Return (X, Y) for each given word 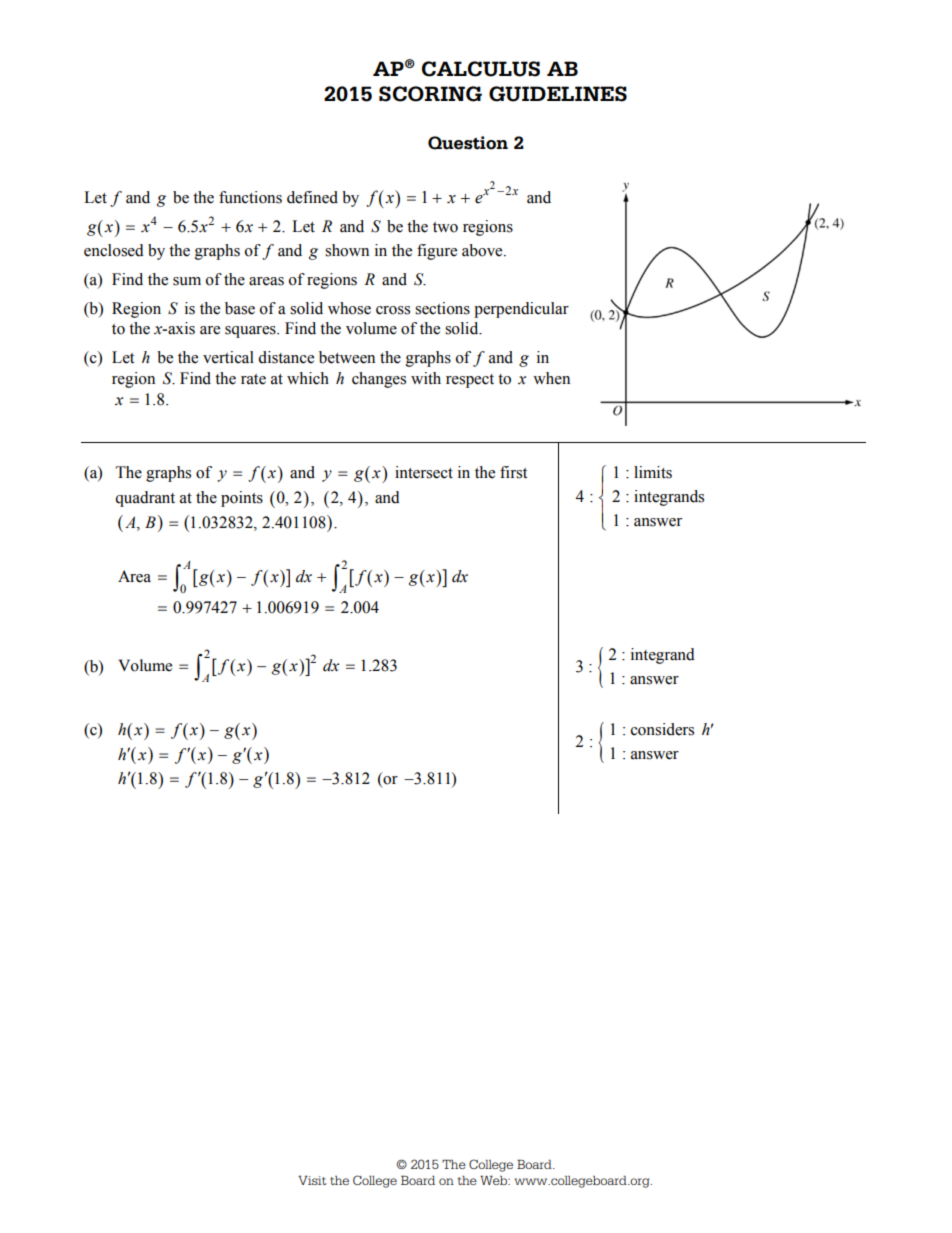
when (551, 378)
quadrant (145, 499)
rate (253, 379)
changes (379, 380)
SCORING (430, 94)
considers (662, 729)
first (513, 472)
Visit (312, 1180)
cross (393, 310)
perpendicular (521, 310)
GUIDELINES (558, 94)
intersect (424, 472)
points (242, 499)
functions (250, 197)
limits (653, 472)
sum (187, 281)
